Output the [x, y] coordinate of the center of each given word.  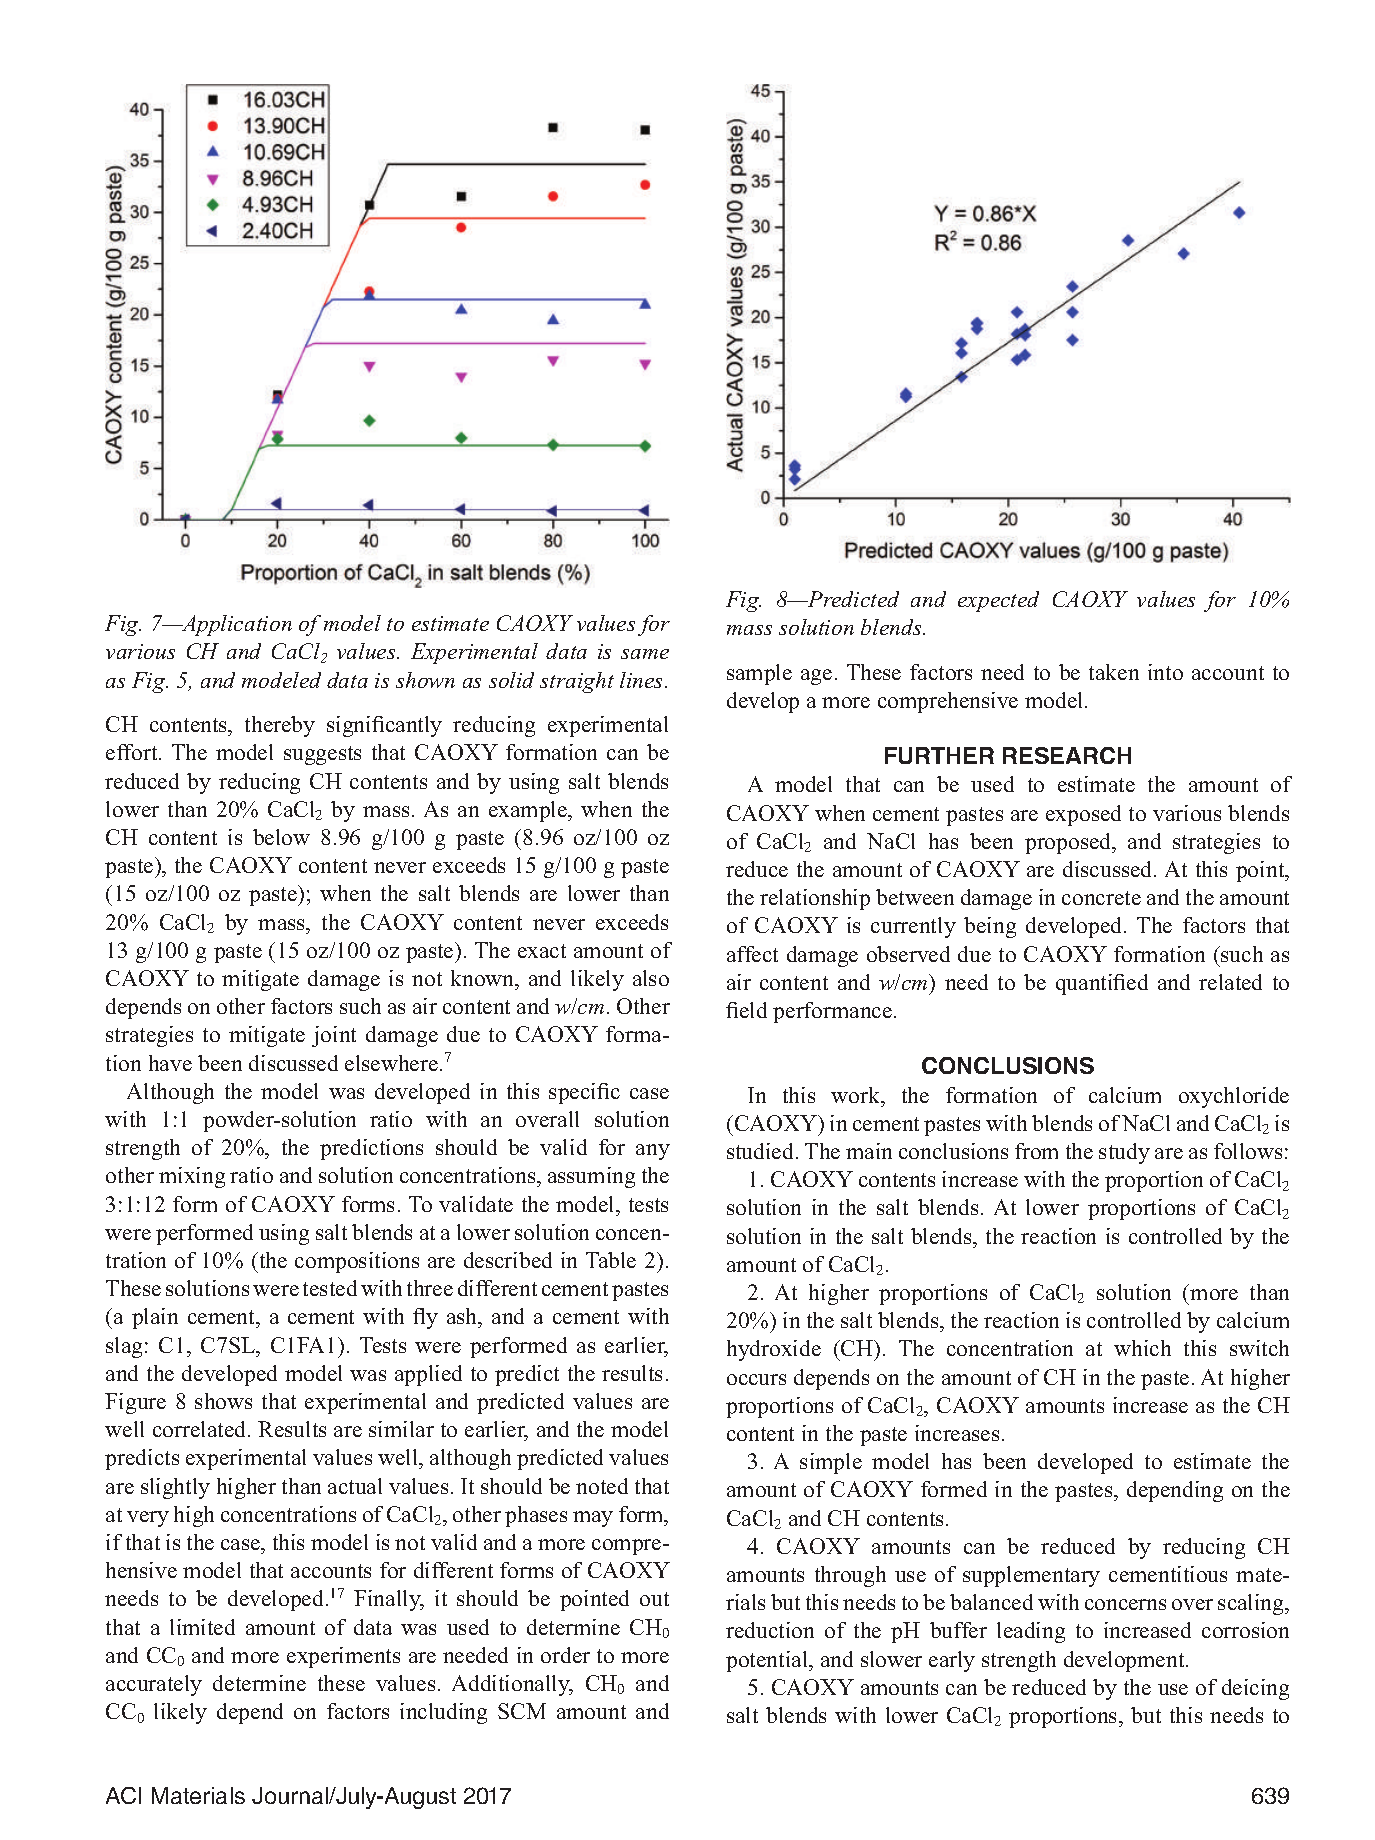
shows [223, 1401]
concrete [1101, 898]
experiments [343, 1657]
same [645, 654]
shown [425, 680]
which [1142, 1348]
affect [752, 954]
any [653, 1152]
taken [1114, 672]
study [1124, 1153]
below [281, 837]
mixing [192, 1177]
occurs [756, 1379]
